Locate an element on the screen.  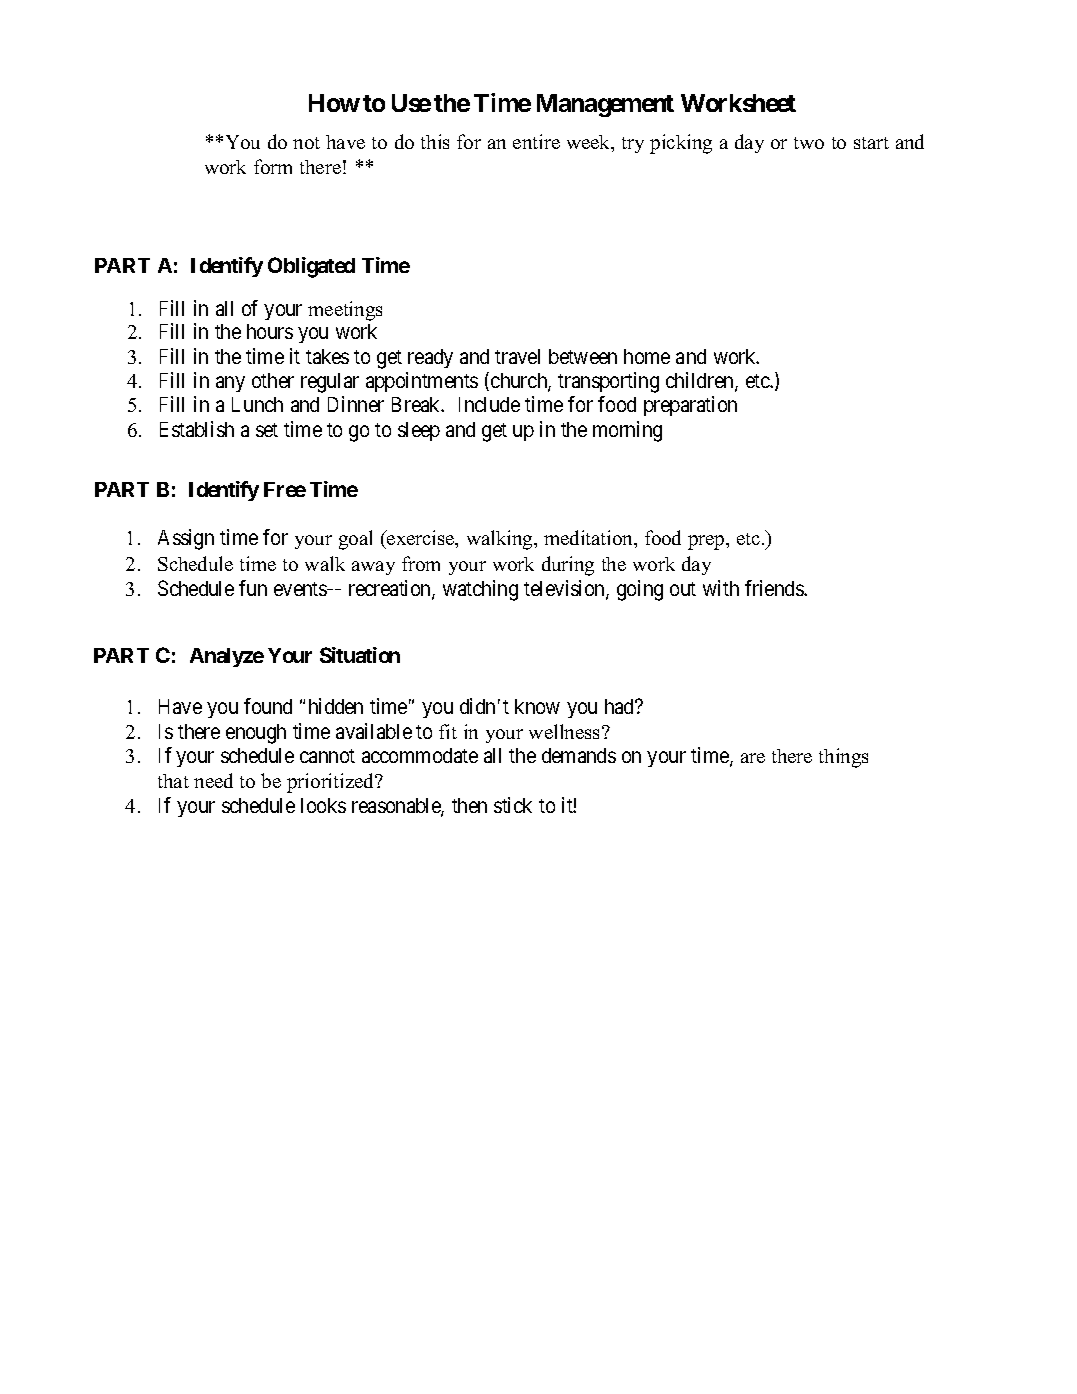
Include is located at coordinates (489, 404).
